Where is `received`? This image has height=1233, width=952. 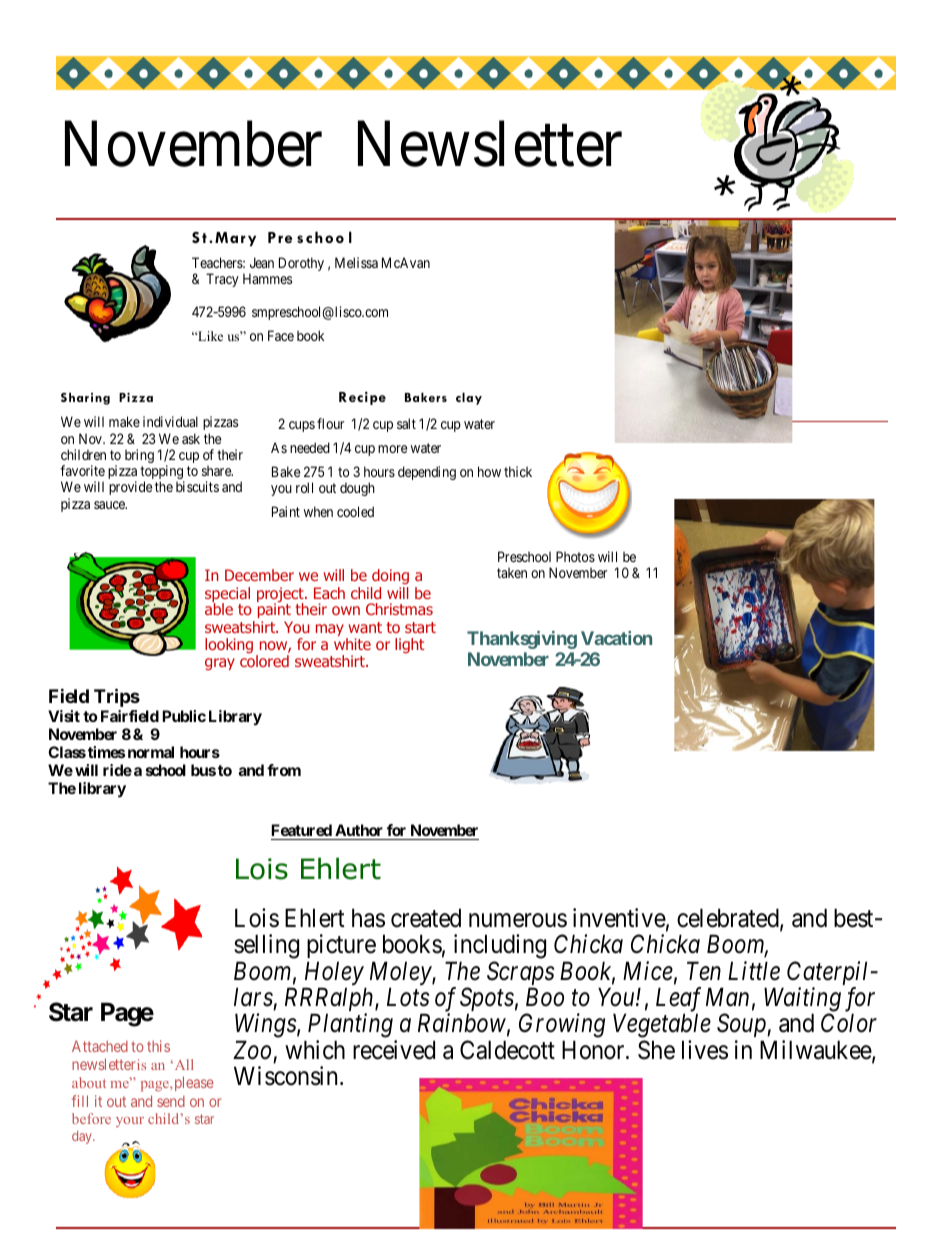
received is located at coordinates (394, 1050).
